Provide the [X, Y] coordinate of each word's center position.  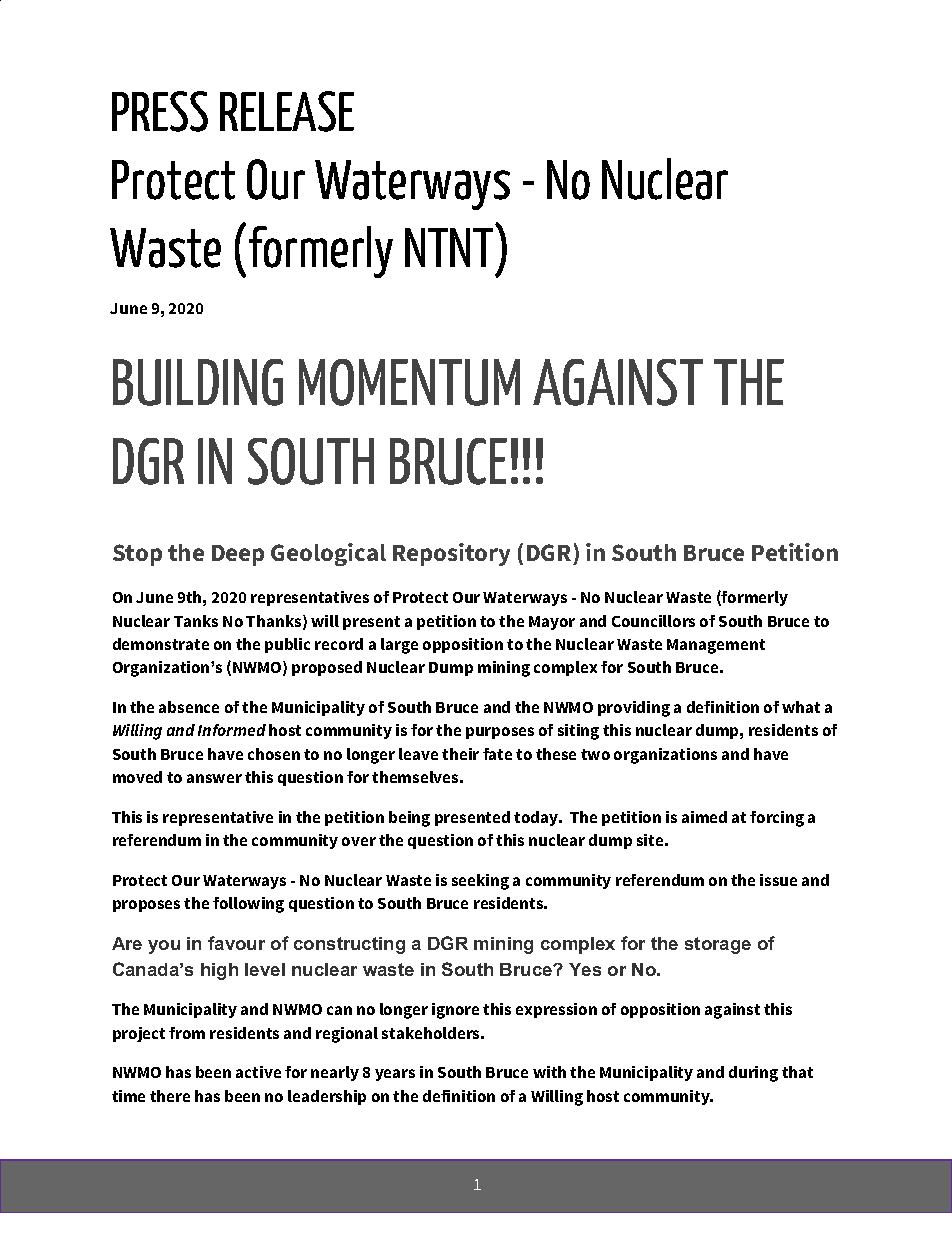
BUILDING [198, 382]
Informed [232, 730]
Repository [451, 554]
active [258, 1072]
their [460, 754]
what [801, 707]
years [395, 1075]
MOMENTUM [409, 382]
